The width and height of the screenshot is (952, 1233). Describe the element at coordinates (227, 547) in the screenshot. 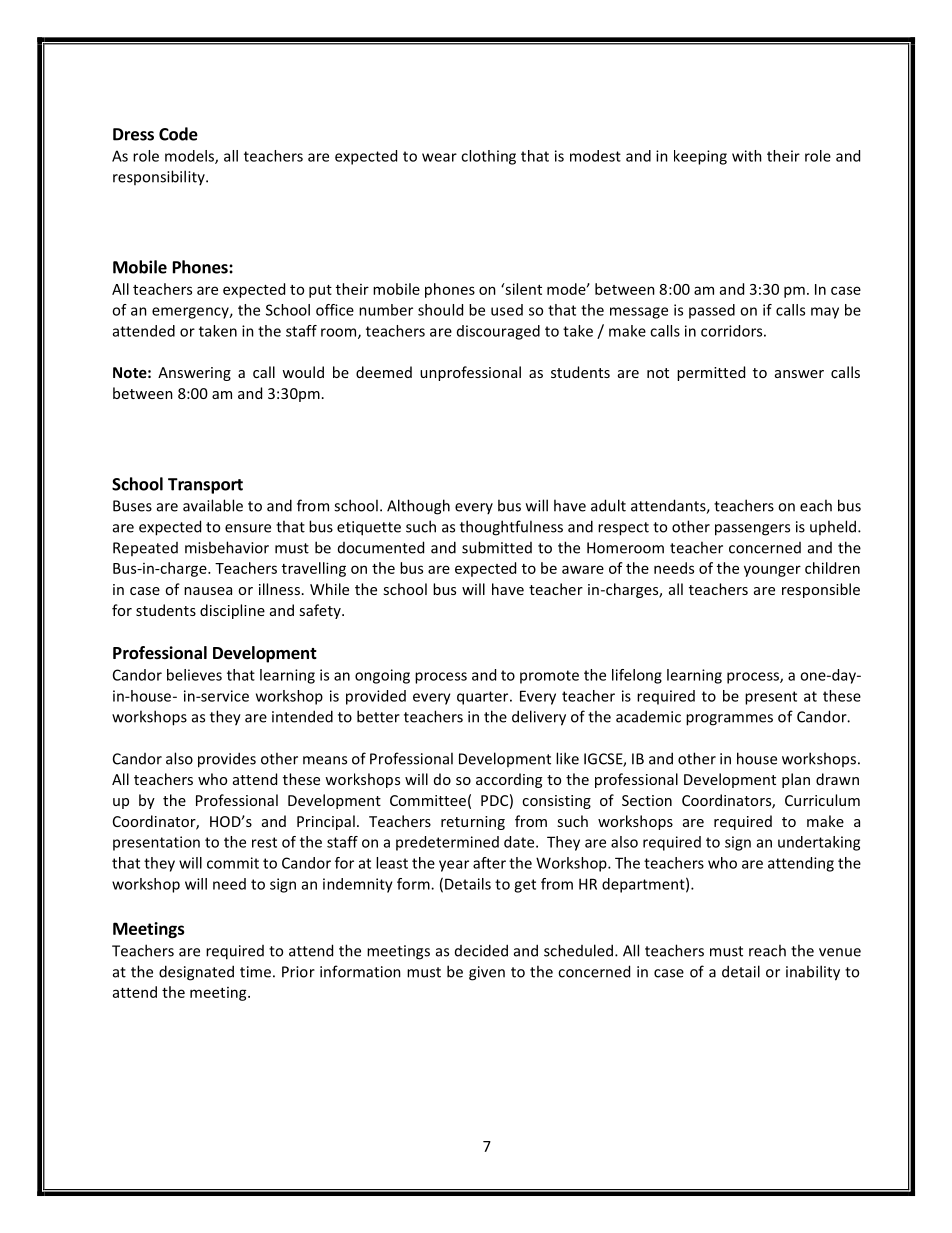

I see `misbehavior` at that location.
